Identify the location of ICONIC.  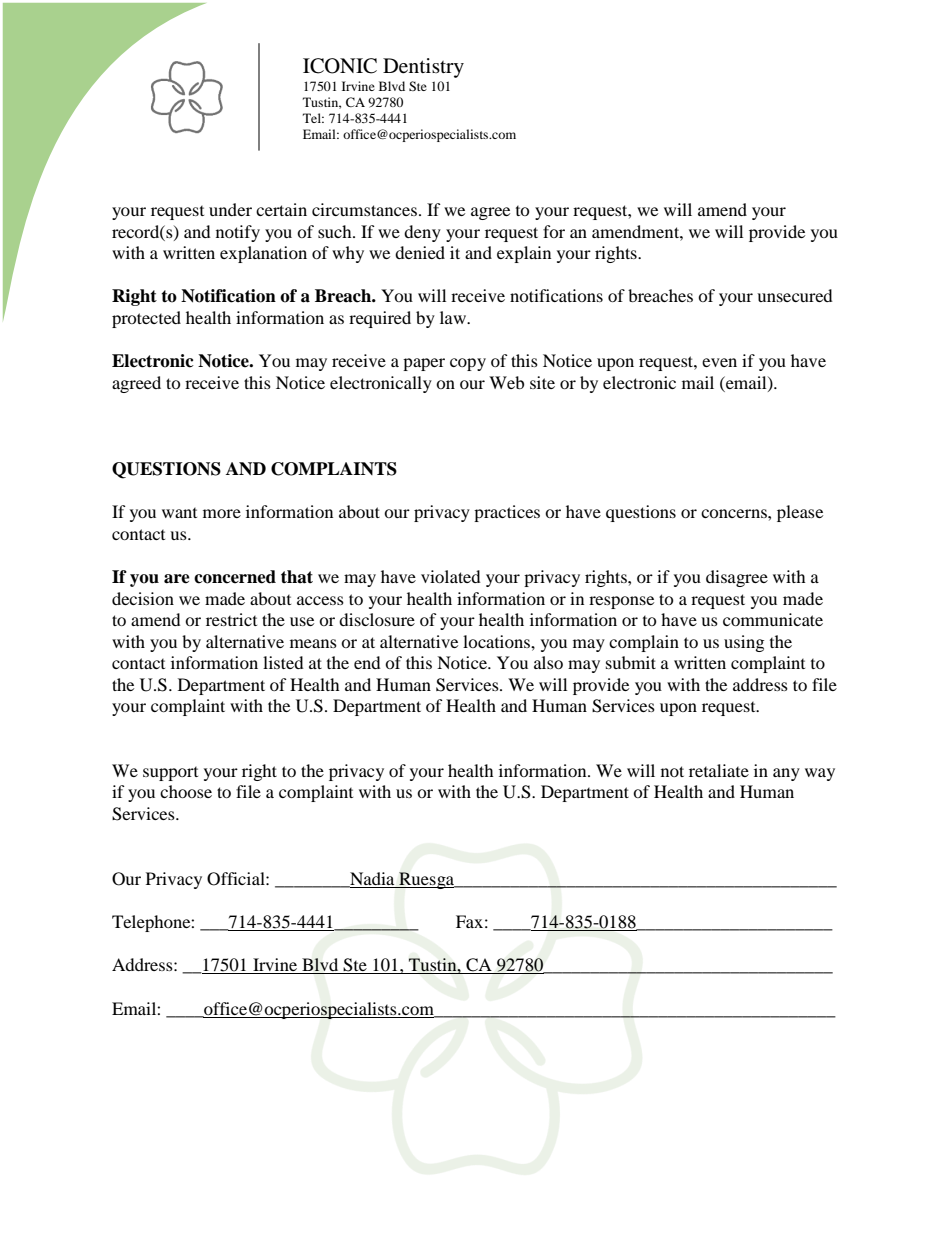
(340, 66).
